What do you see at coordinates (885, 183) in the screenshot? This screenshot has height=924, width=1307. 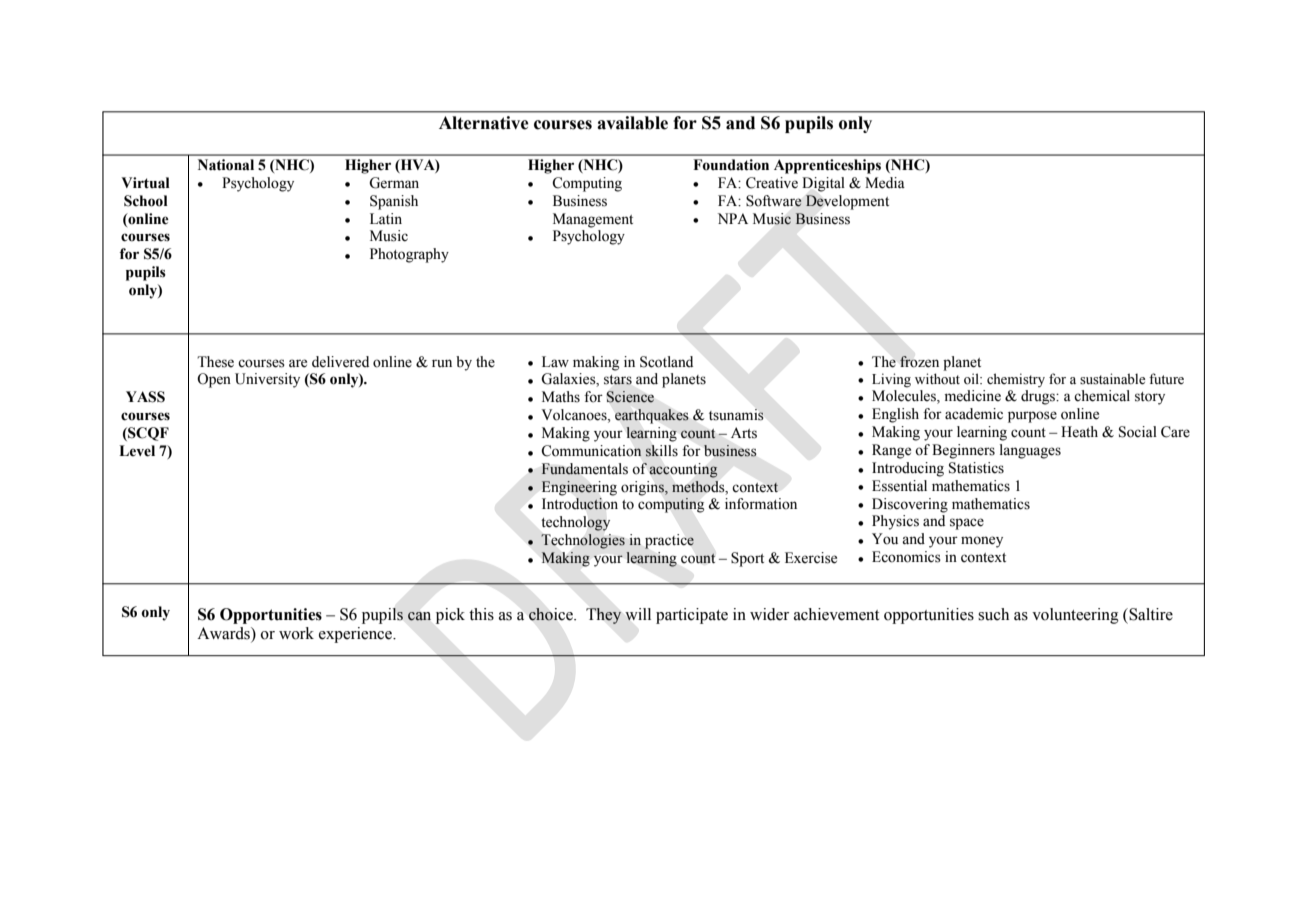 I see `Media` at bounding box center [885, 183].
